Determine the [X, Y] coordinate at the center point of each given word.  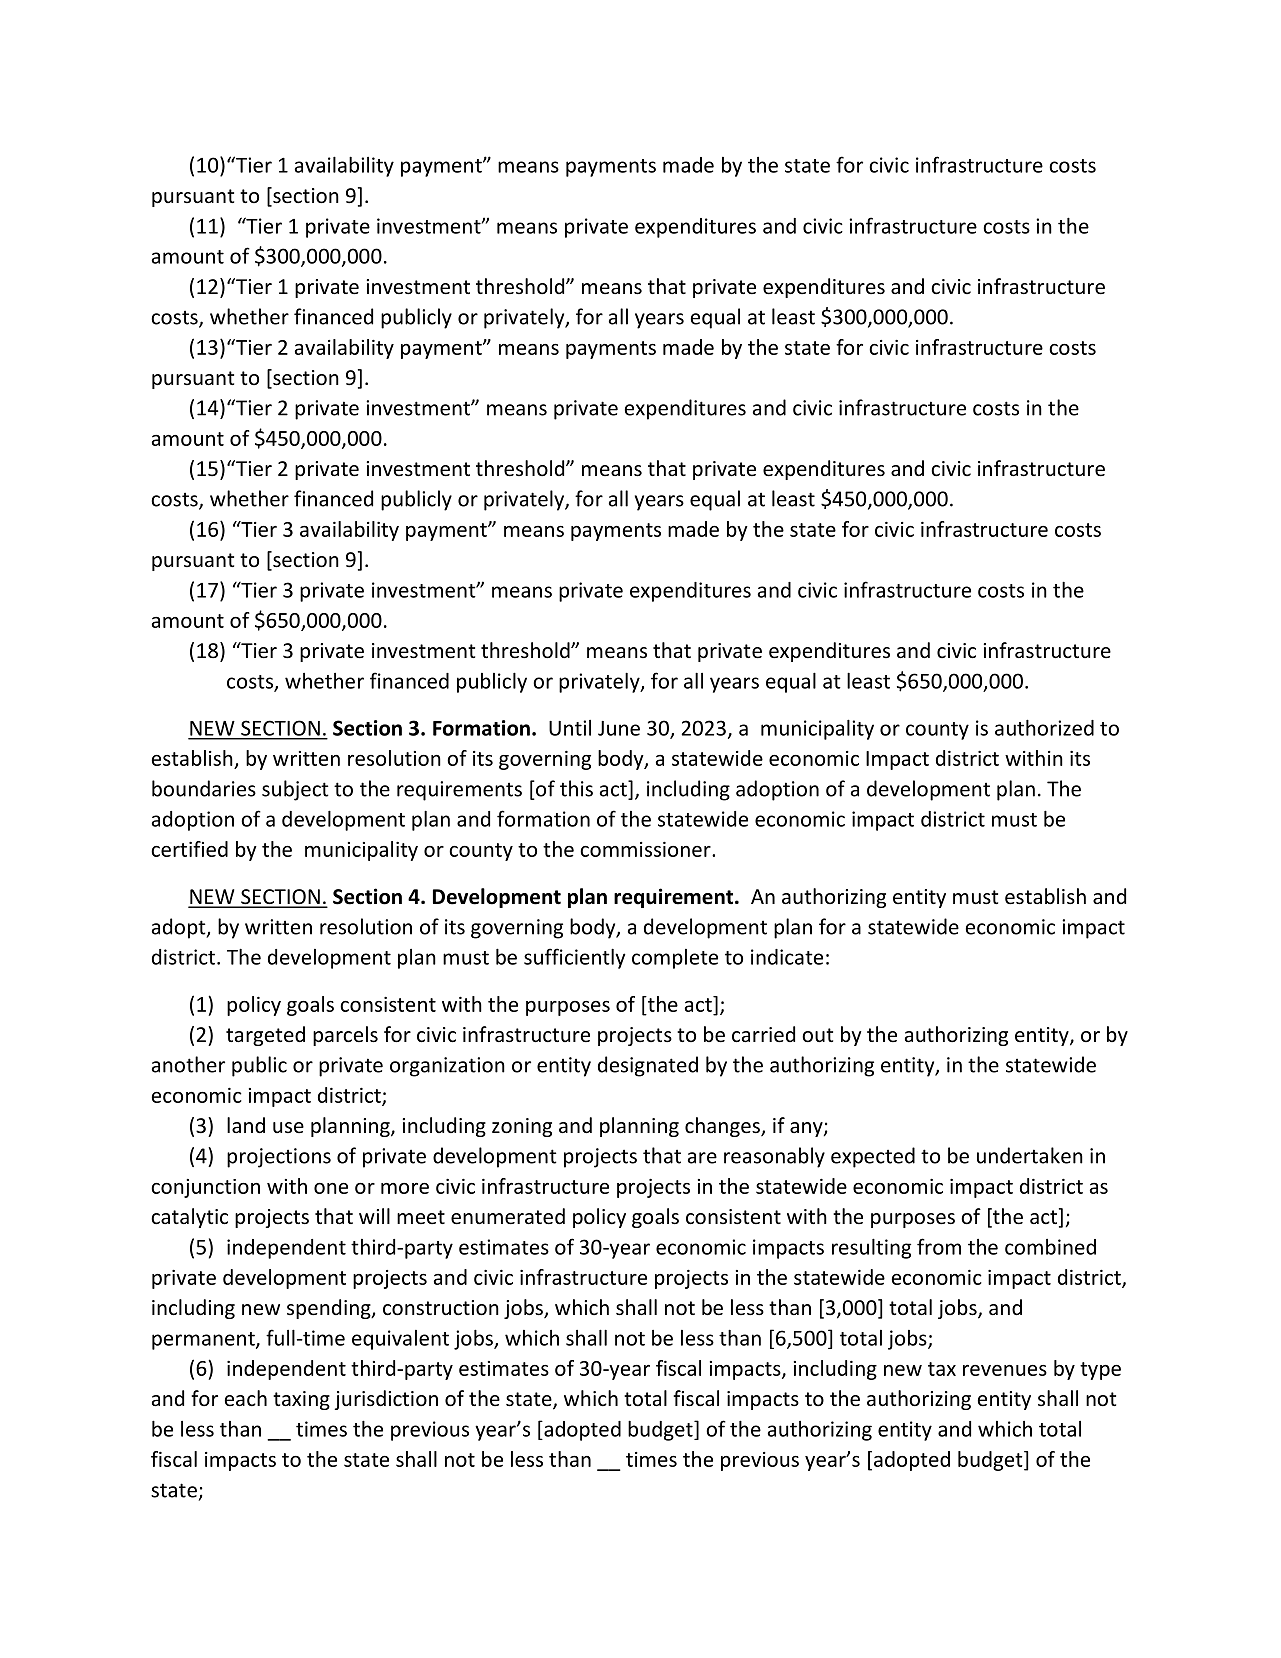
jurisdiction [386, 1400]
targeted [265, 1036]
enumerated [508, 1216]
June [619, 728]
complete [675, 959]
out [817, 1035]
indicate [787, 957]
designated [648, 1066]
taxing [301, 1400]
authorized [1044, 727]
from [939, 1246]
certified [189, 849]
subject [295, 790]
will [374, 1216]
